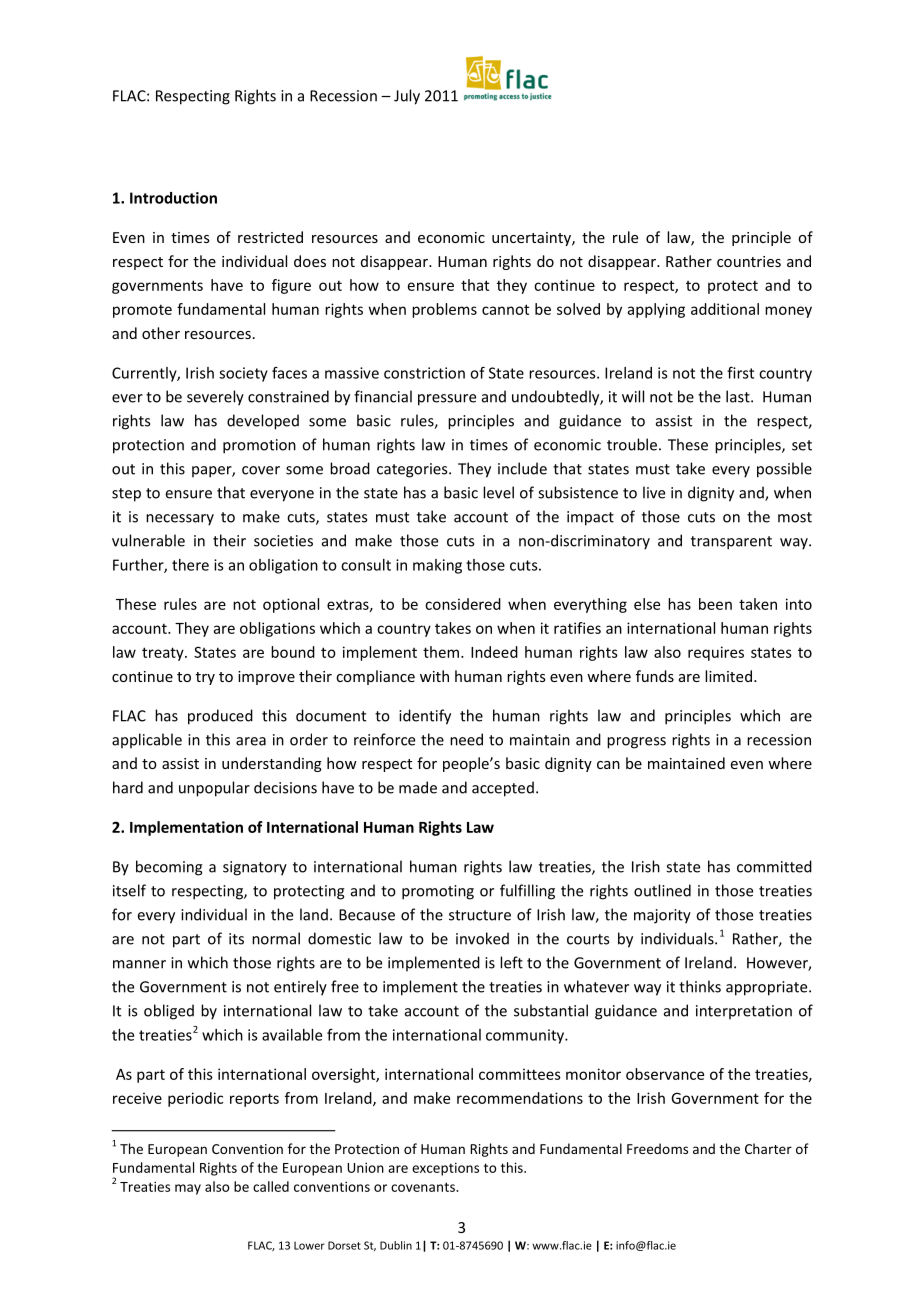 This screenshot has width=924, height=1308. I want to click on may, so click(188, 1189).
